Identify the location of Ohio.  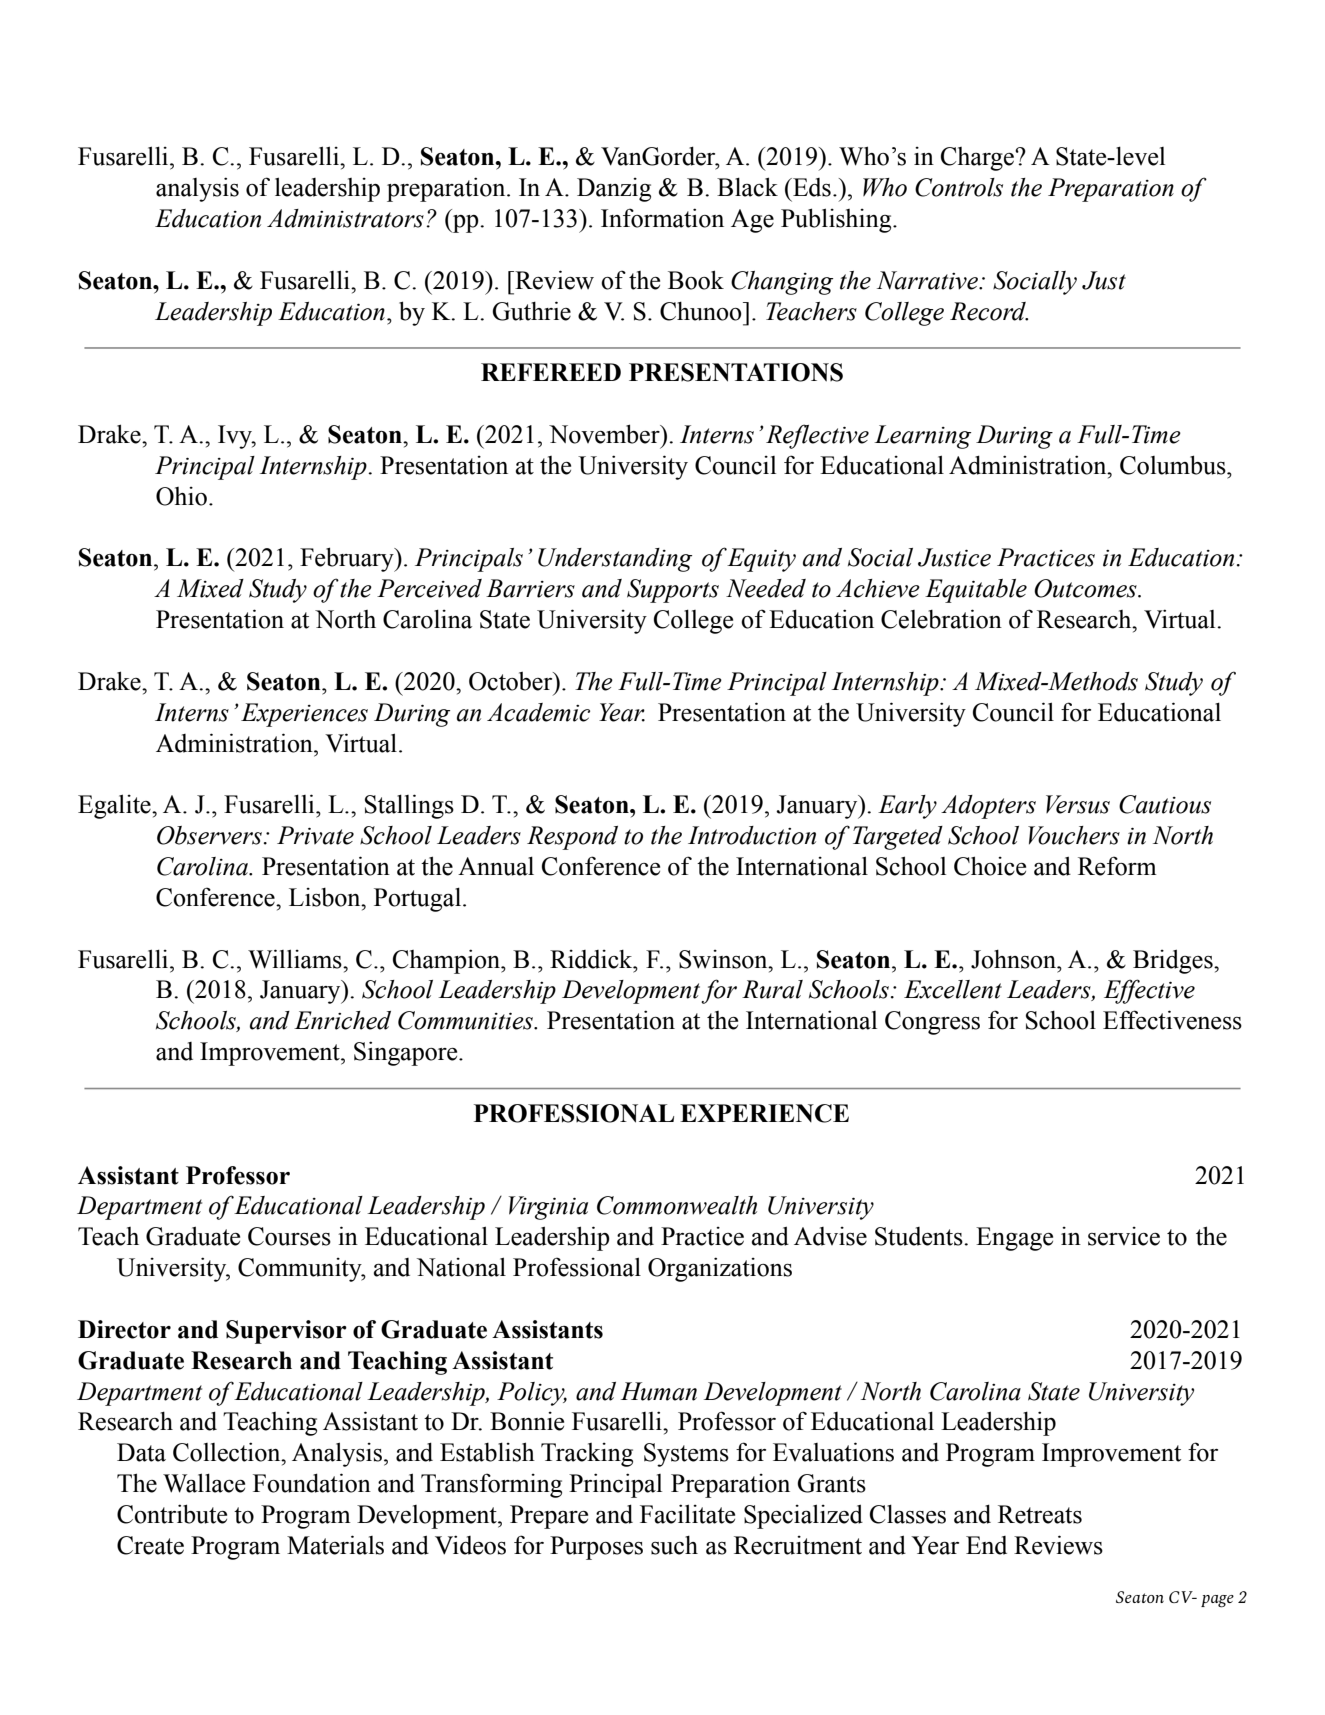
(181, 496).
